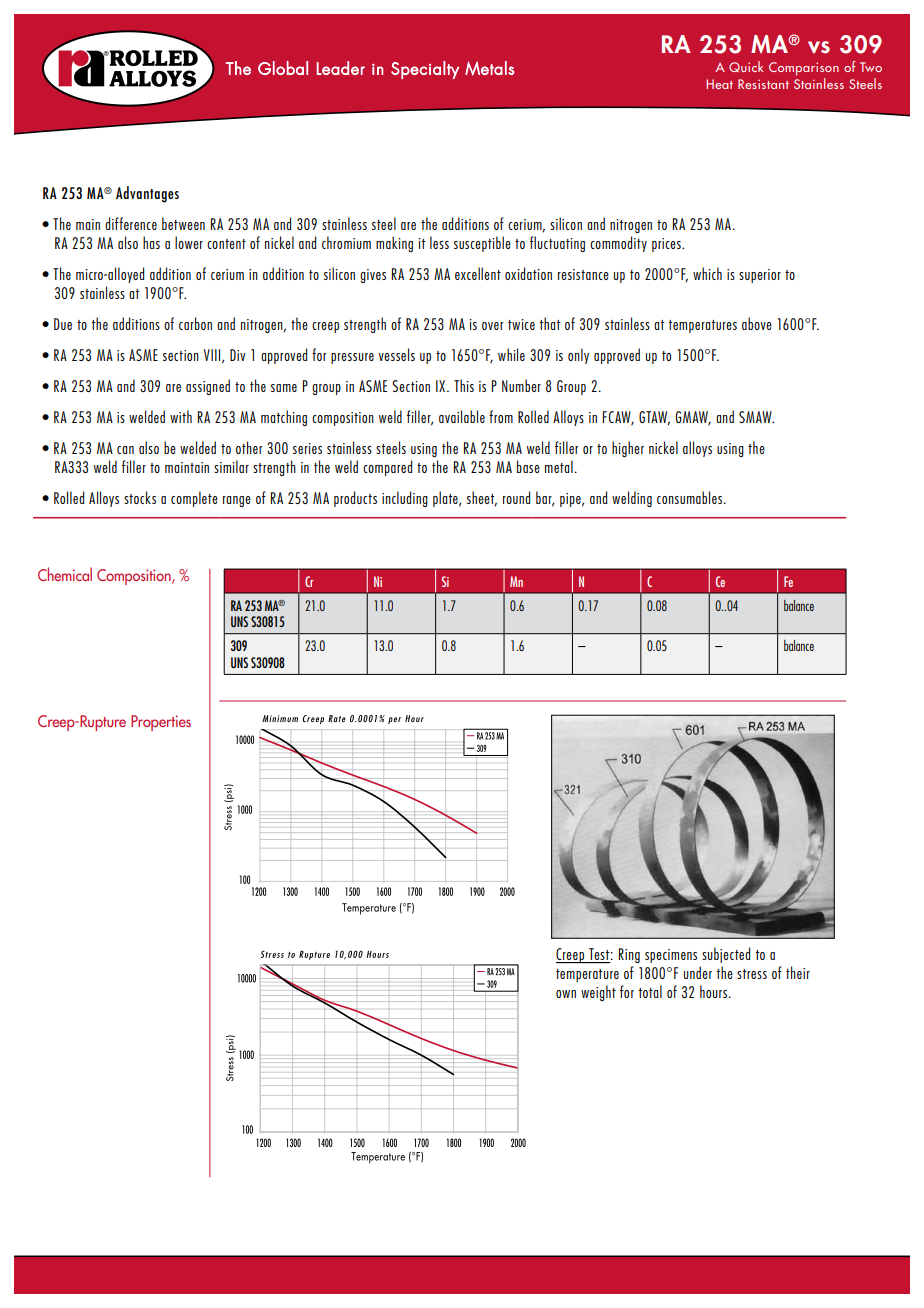 Image resolution: width=924 pixels, height=1308 pixels. Describe the element at coordinates (598, 993) in the screenshot. I see `weight` at that location.
